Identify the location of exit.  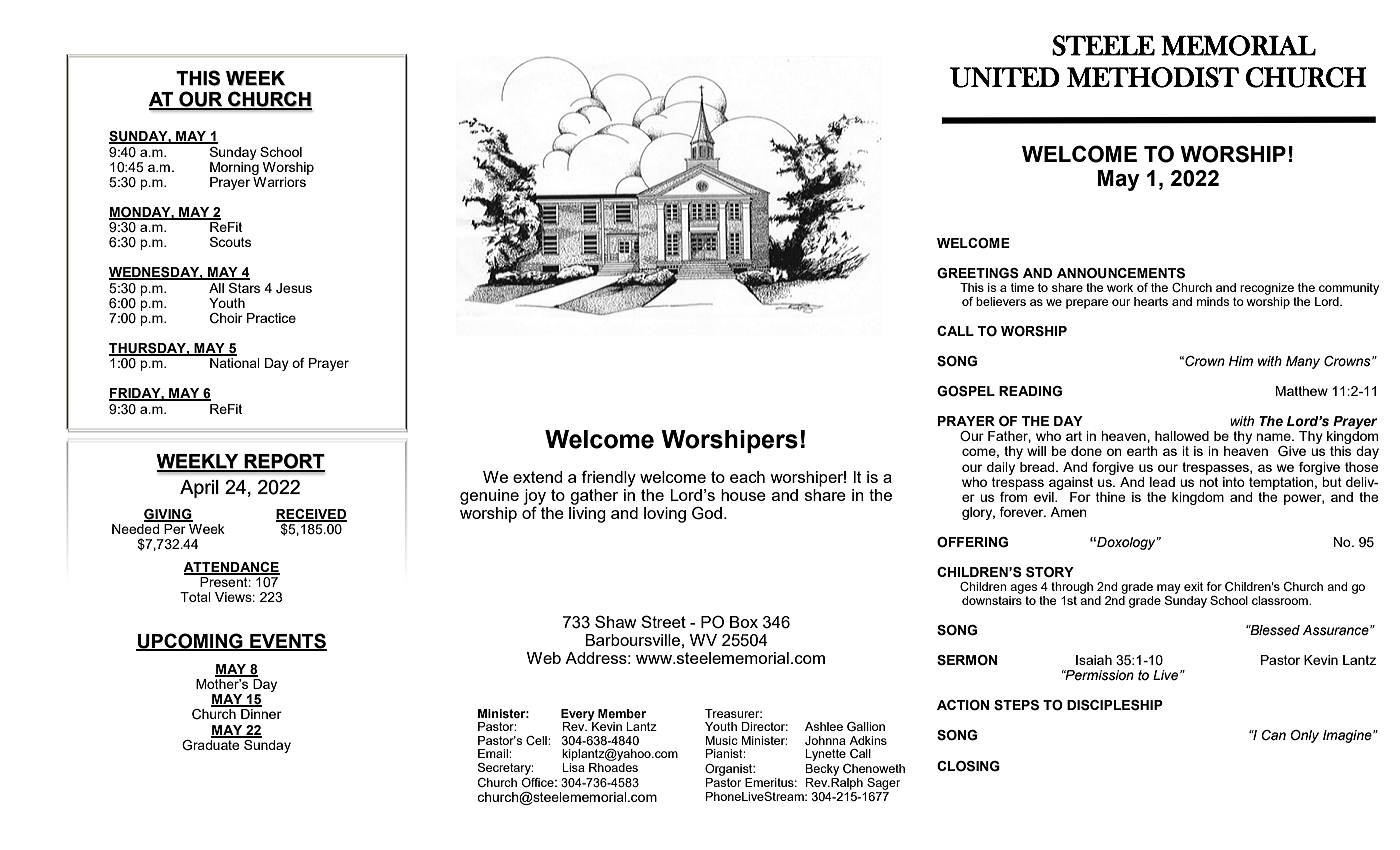
(1193, 586).
